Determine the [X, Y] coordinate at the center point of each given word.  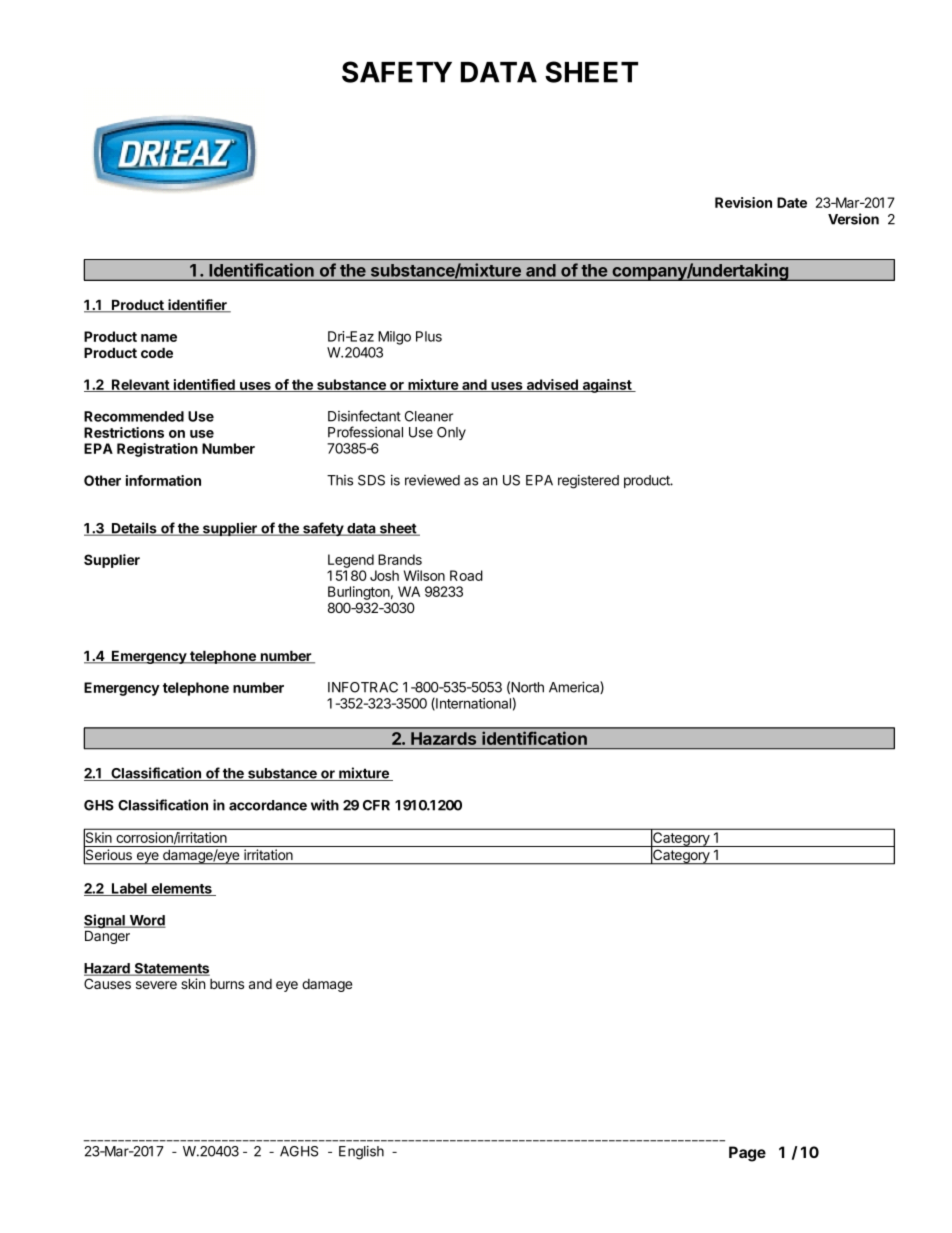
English [361, 1152]
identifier [197, 306]
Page [747, 1154]
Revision [743, 202]
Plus [429, 336]
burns [227, 984]
